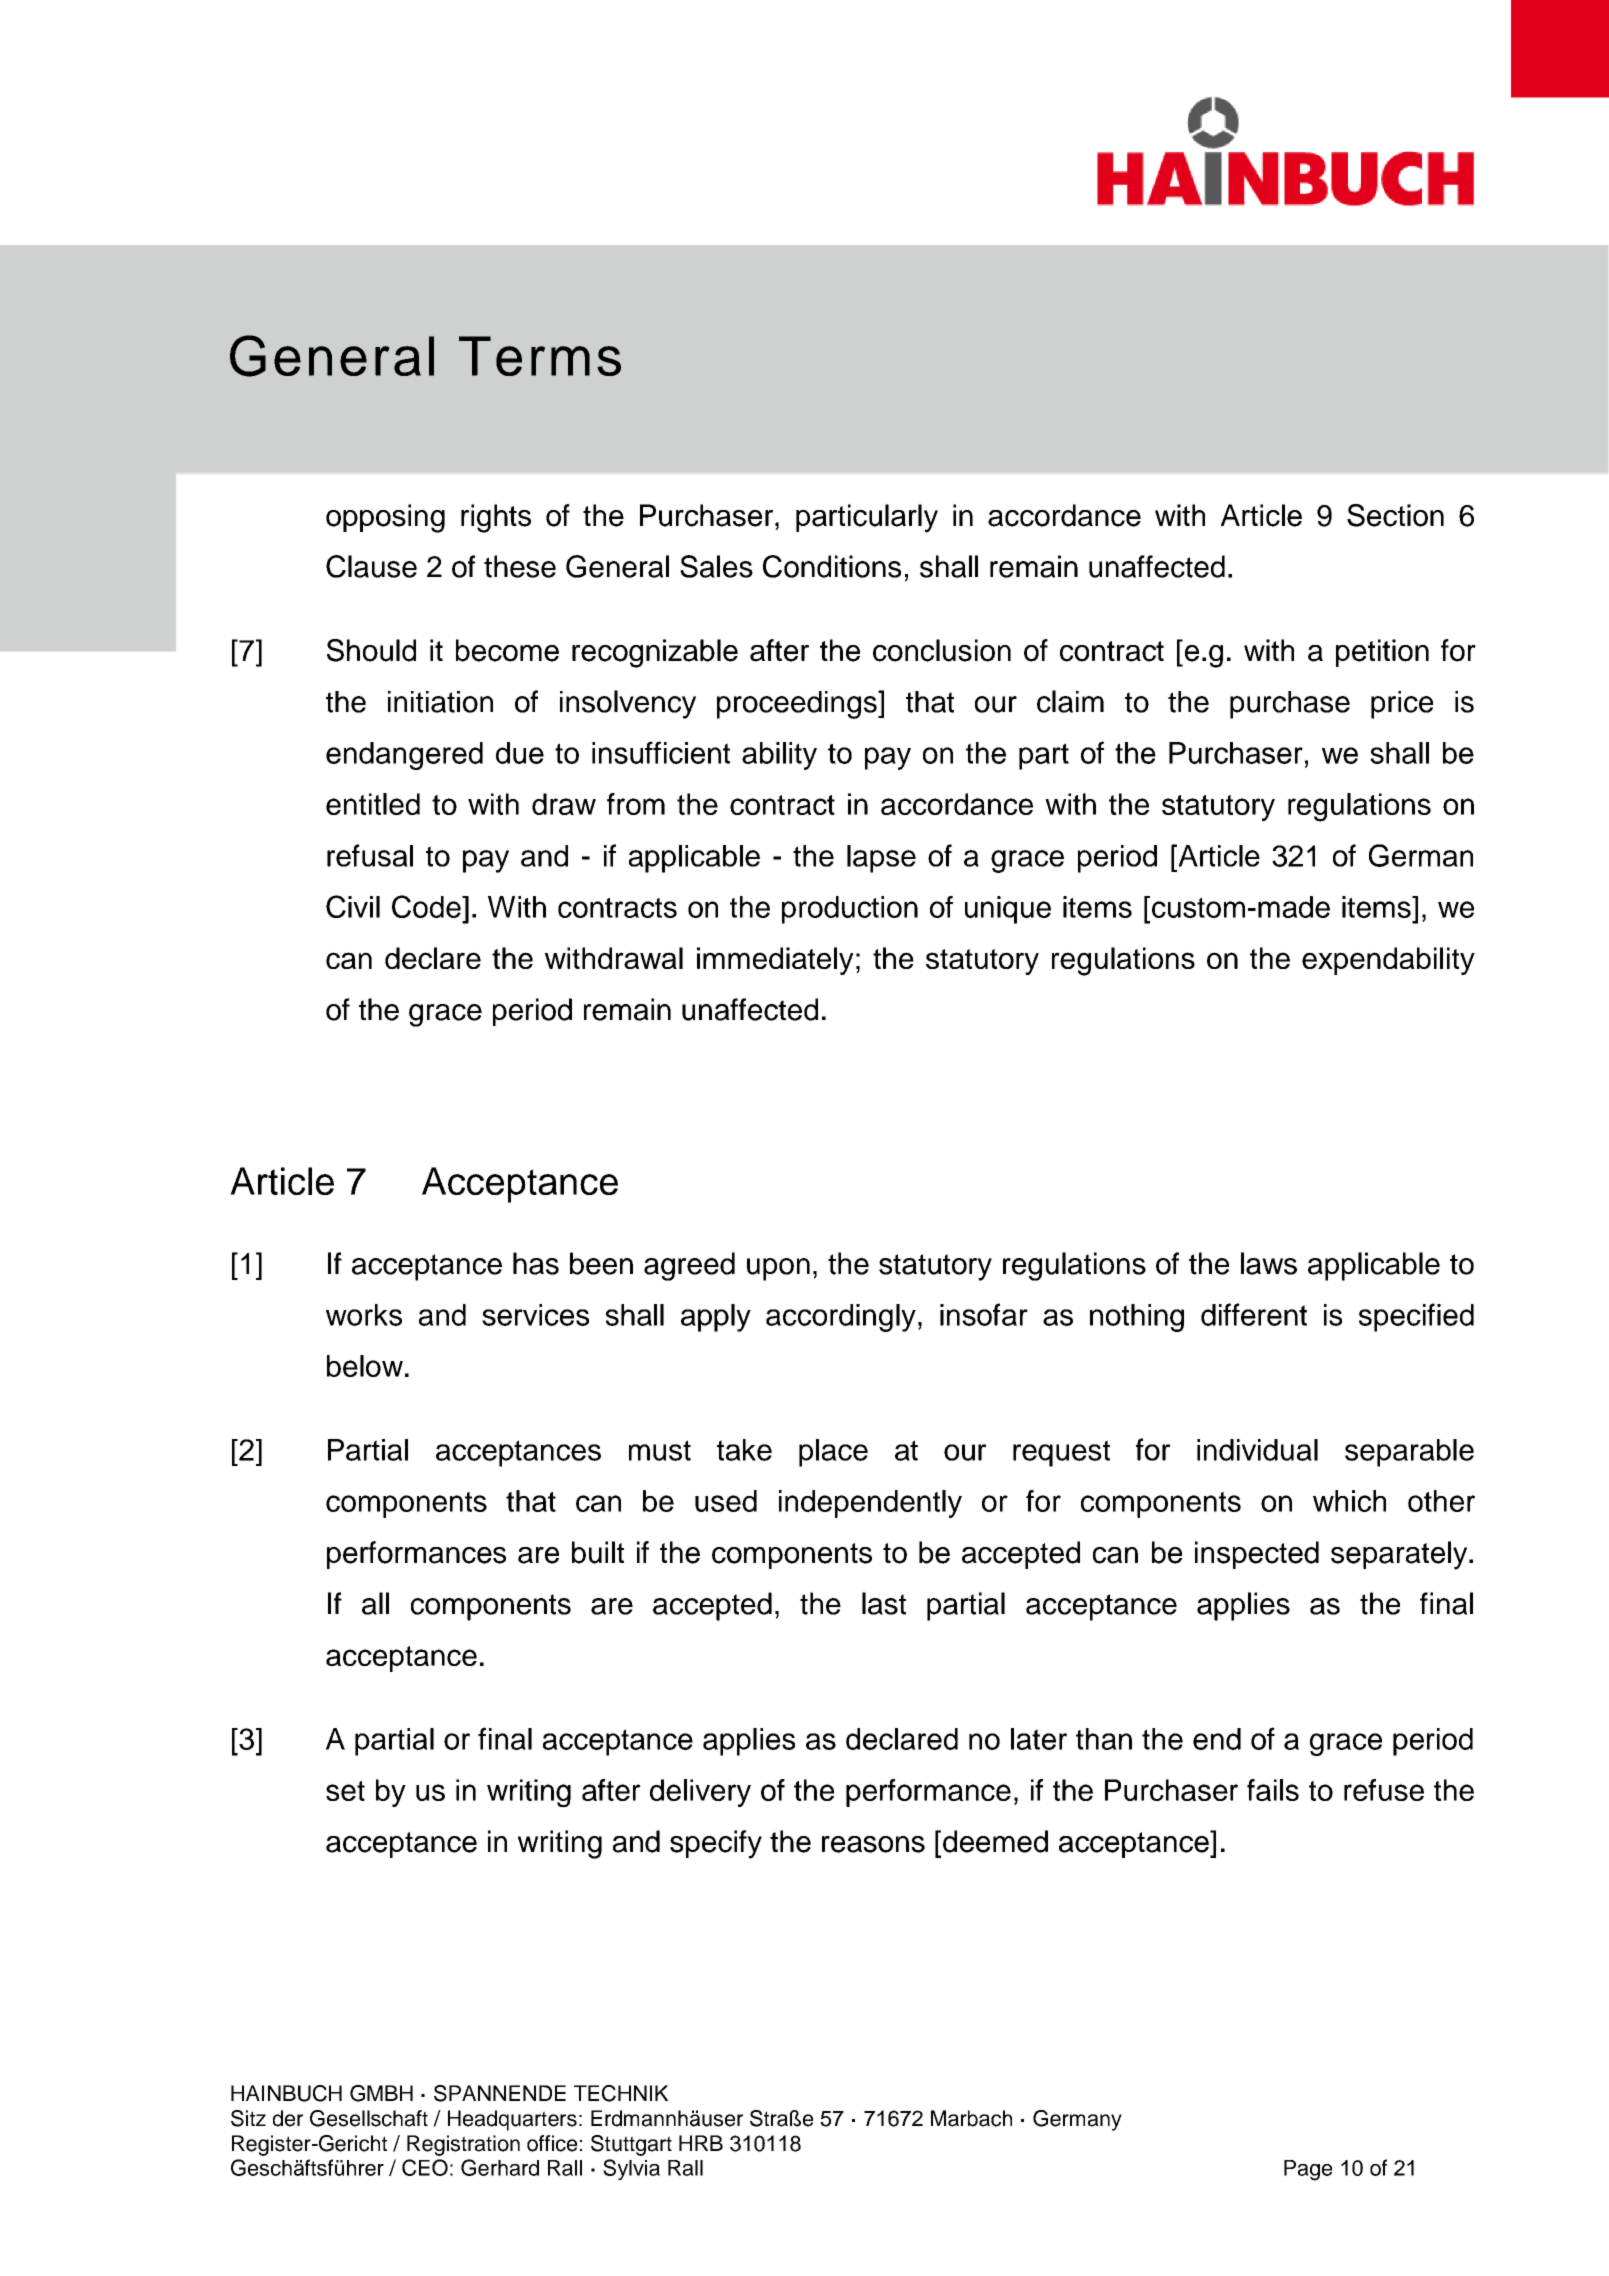  I want to click on built, so click(598, 1552).
